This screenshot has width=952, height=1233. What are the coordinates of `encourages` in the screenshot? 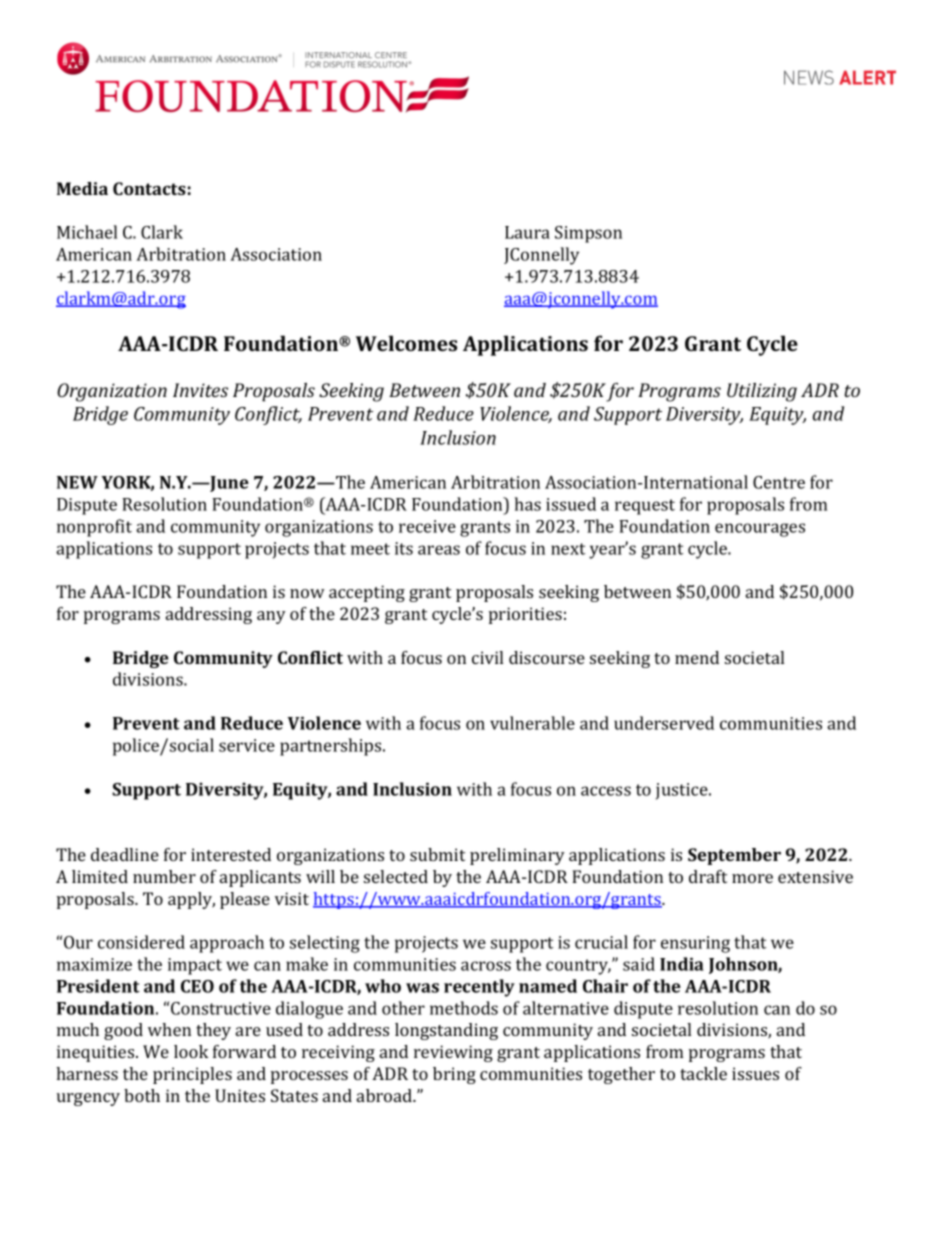 It's located at (760, 530).
